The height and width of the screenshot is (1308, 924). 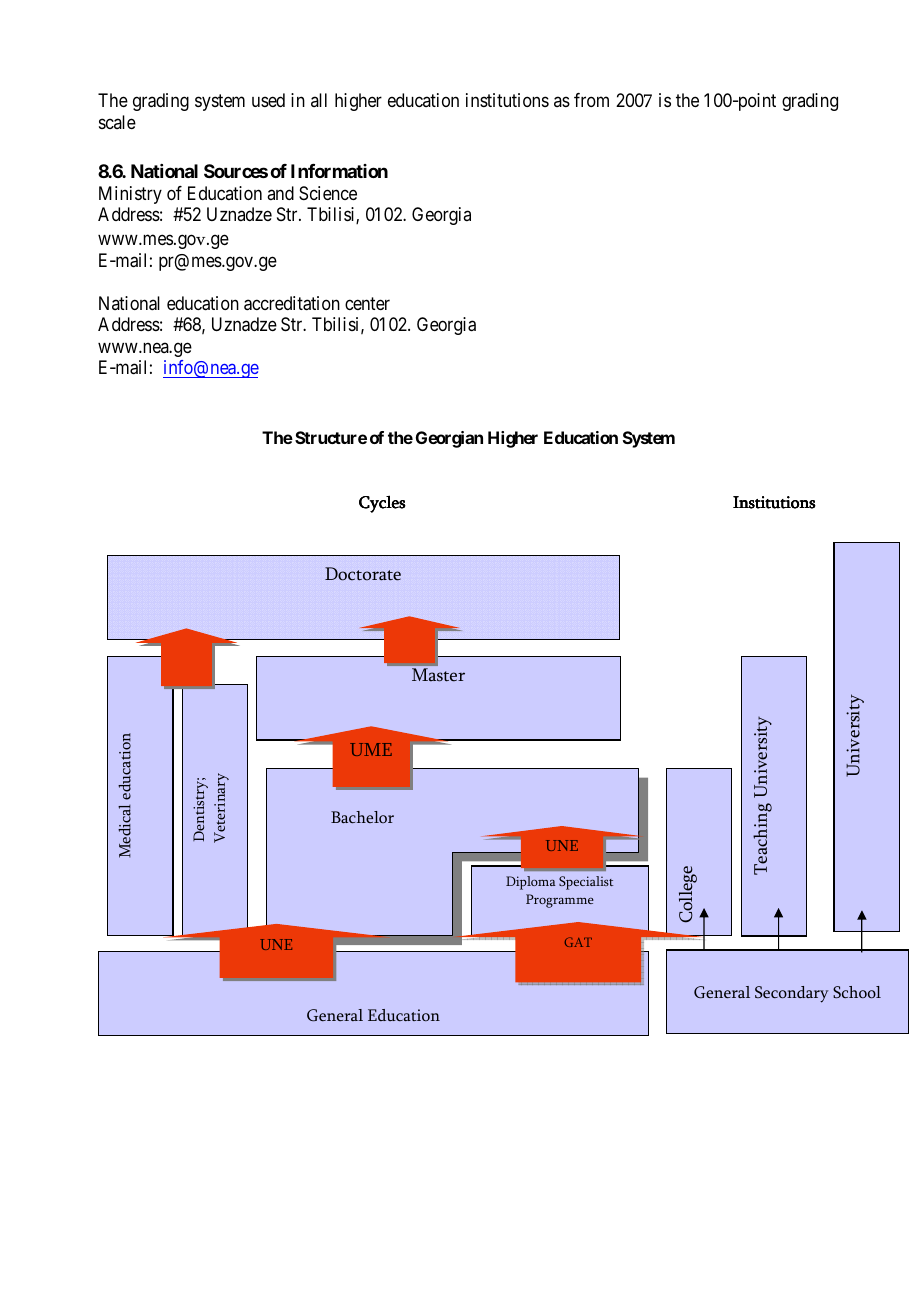 I want to click on Master, so click(x=438, y=675).
